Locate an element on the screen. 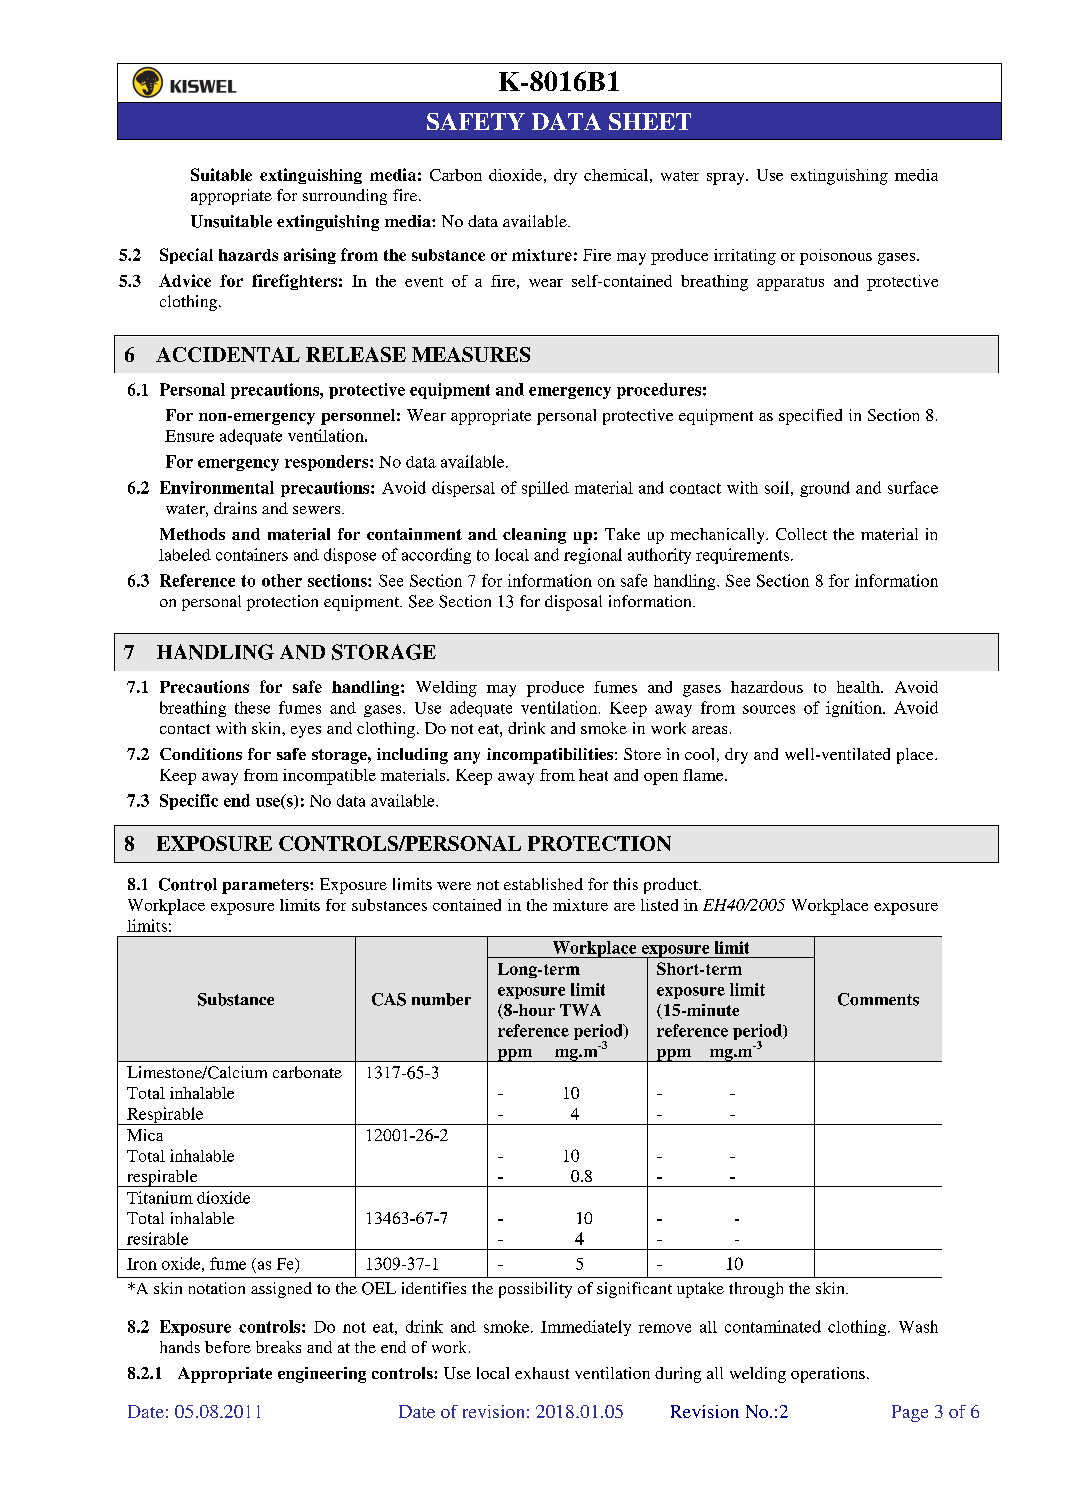  before is located at coordinates (228, 1347).
